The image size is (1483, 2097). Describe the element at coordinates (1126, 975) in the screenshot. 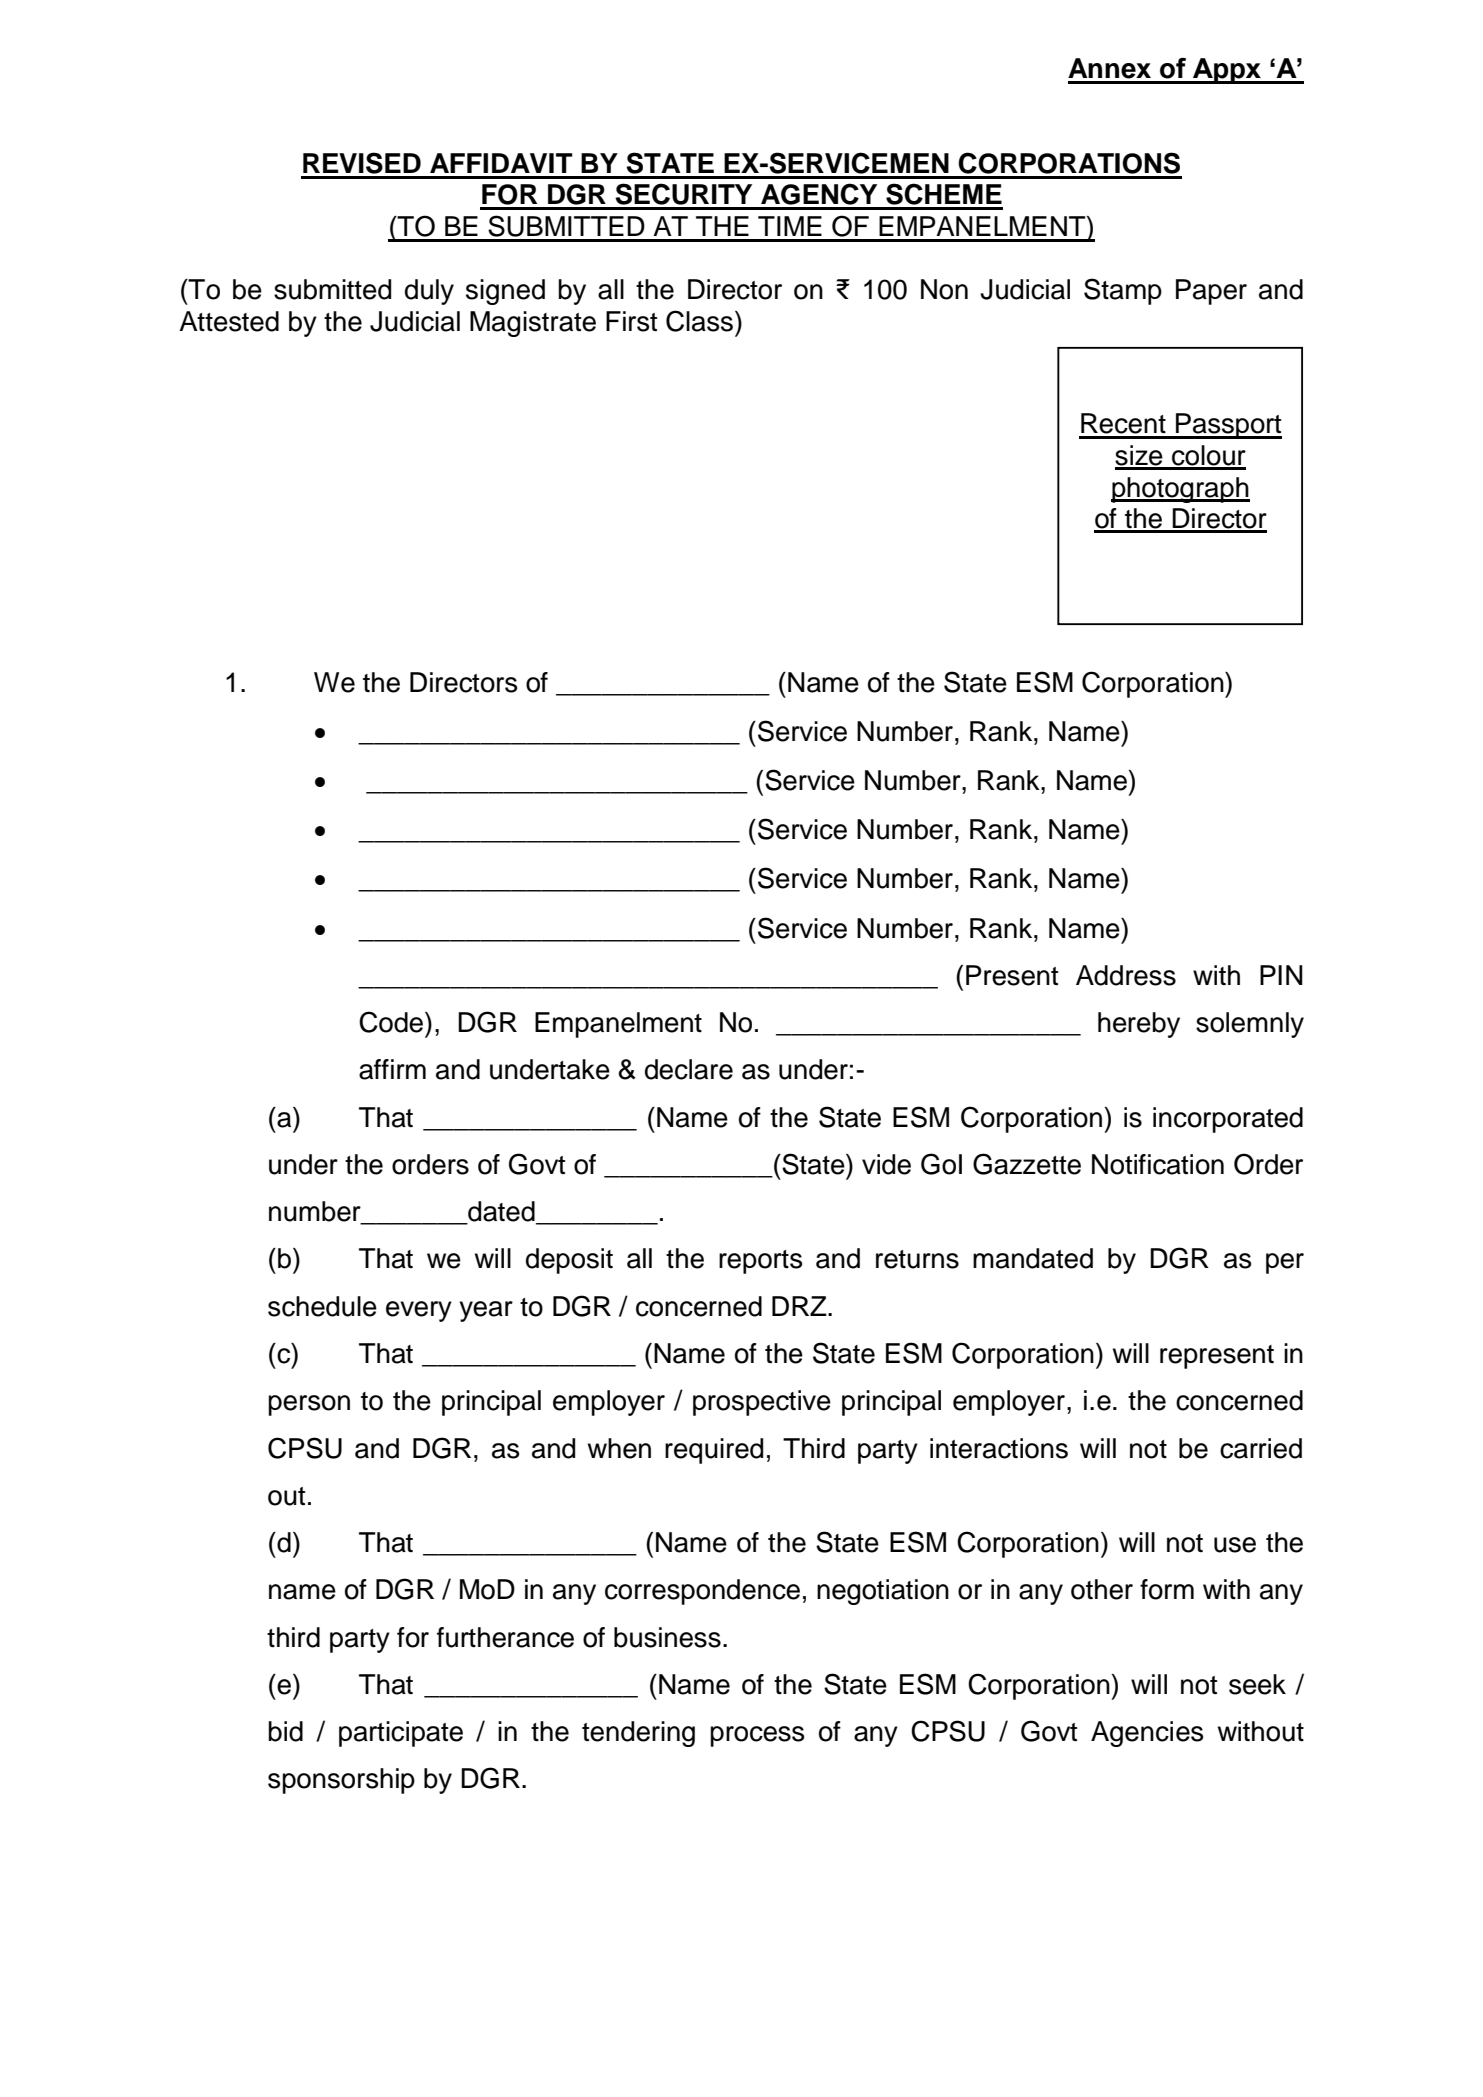

I see `Address` at that location.
